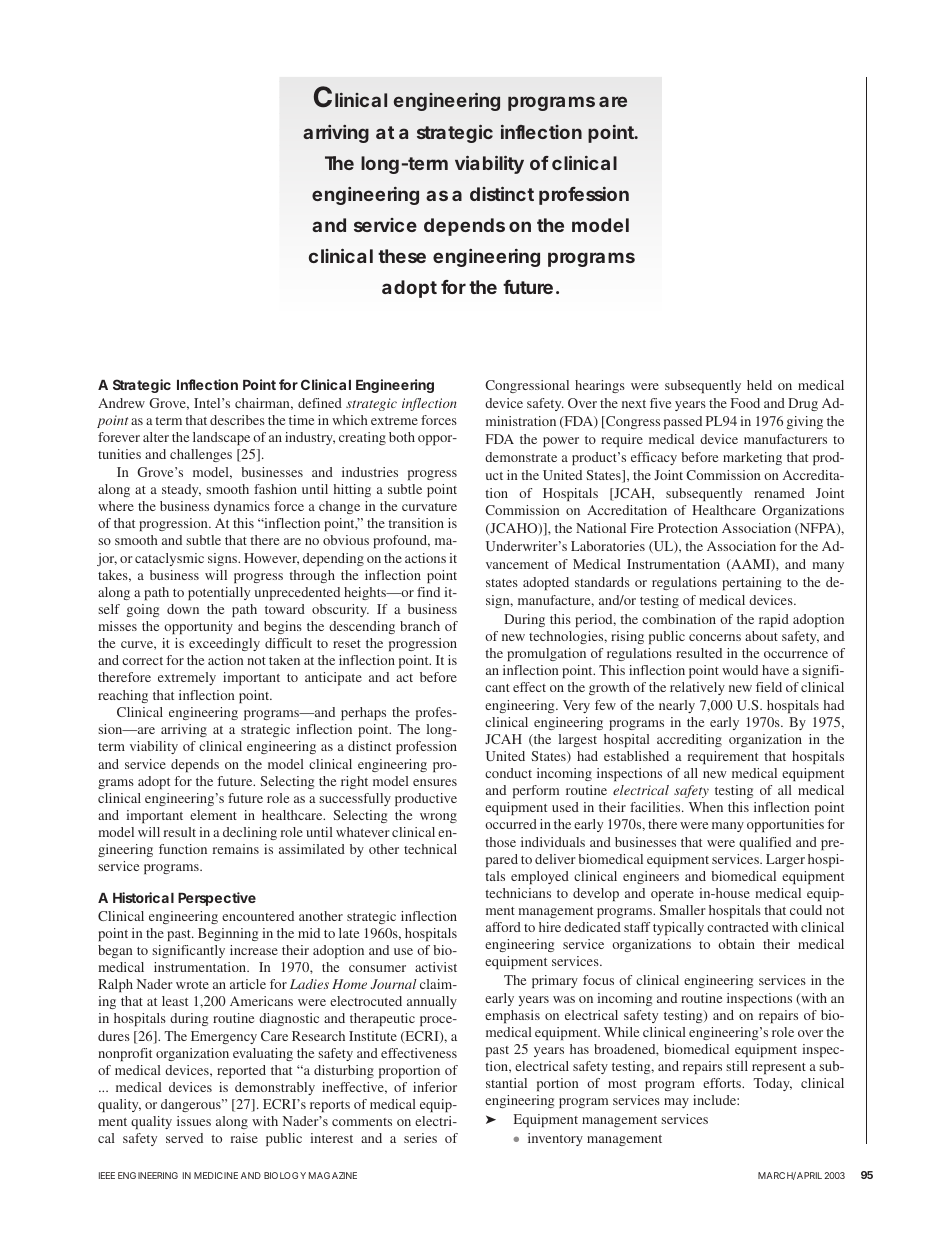  What do you see at coordinates (121, 403) in the screenshot?
I see `Andrew` at bounding box center [121, 403].
